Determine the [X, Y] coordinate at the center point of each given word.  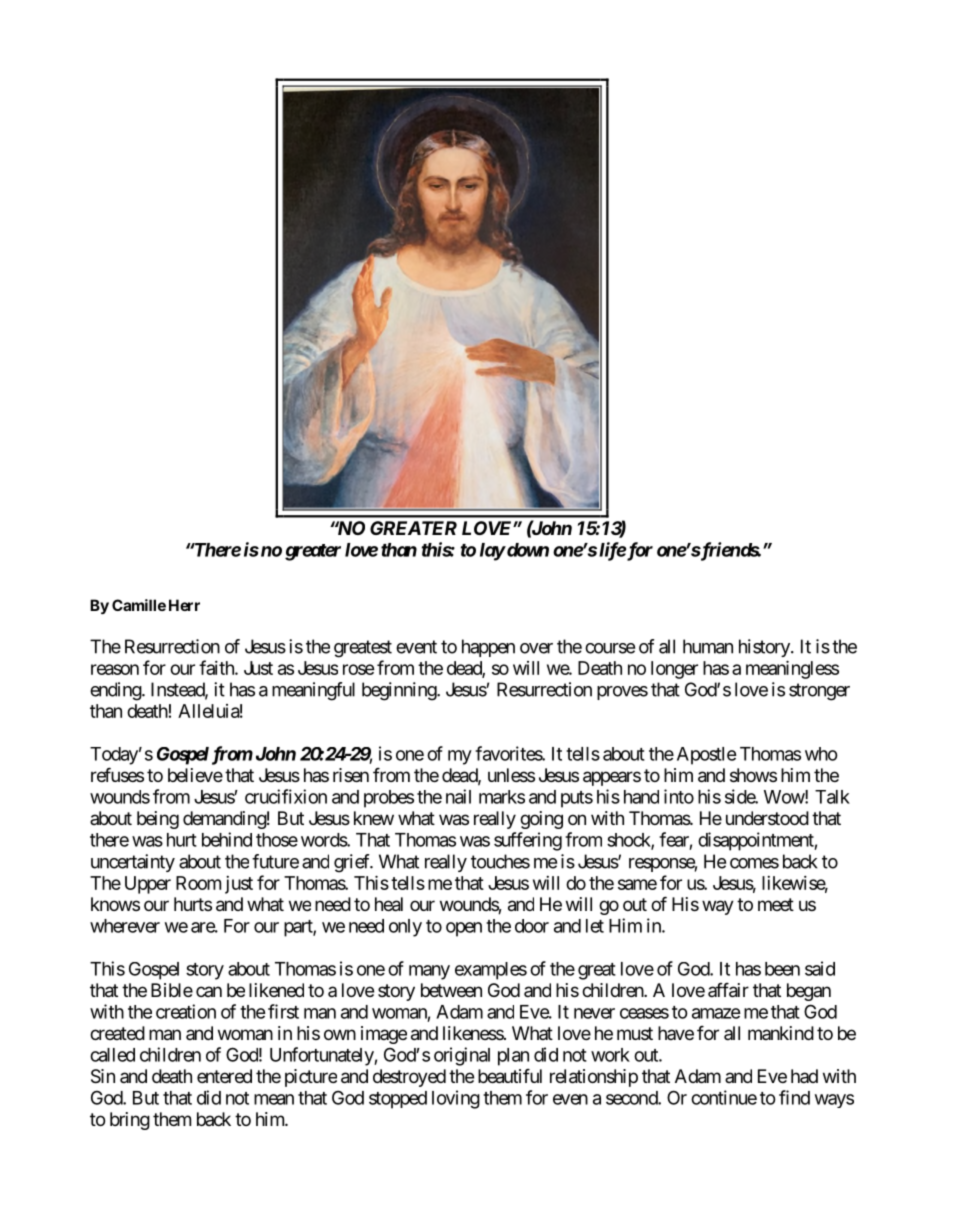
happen [488, 648]
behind [227, 839]
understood [767, 818]
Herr [184, 605]
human [708, 646]
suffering [528, 841]
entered [224, 1076]
